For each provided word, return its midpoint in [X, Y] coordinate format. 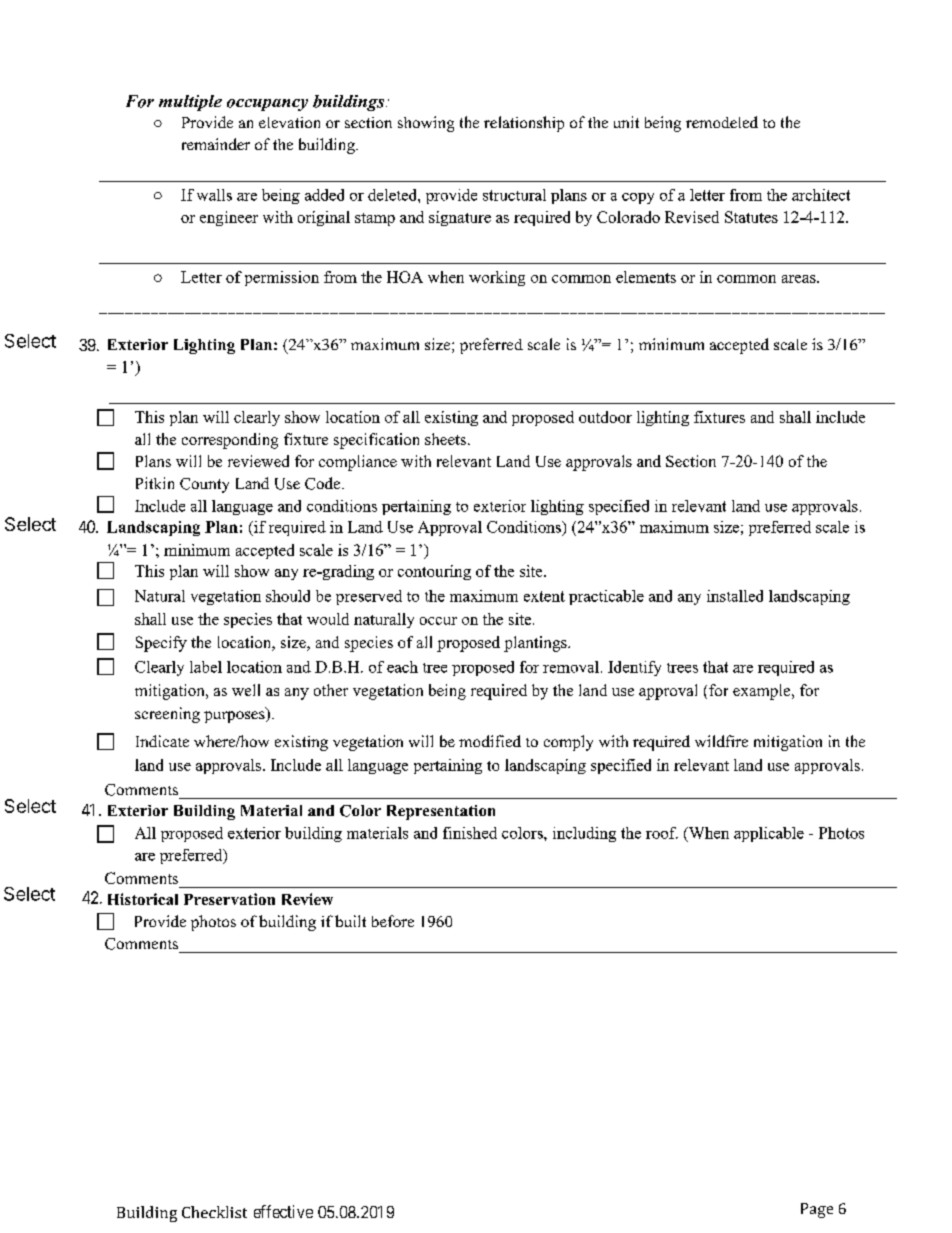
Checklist [214, 1212]
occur [438, 621]
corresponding [230, 441]
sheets [445, 439]
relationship [524, 124]
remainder [216, 144]
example [763, 692]
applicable [769, 834]
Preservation [229, 899]
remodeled [722, 122]
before [393, 921]
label [206, 667]
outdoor [605, 417]
